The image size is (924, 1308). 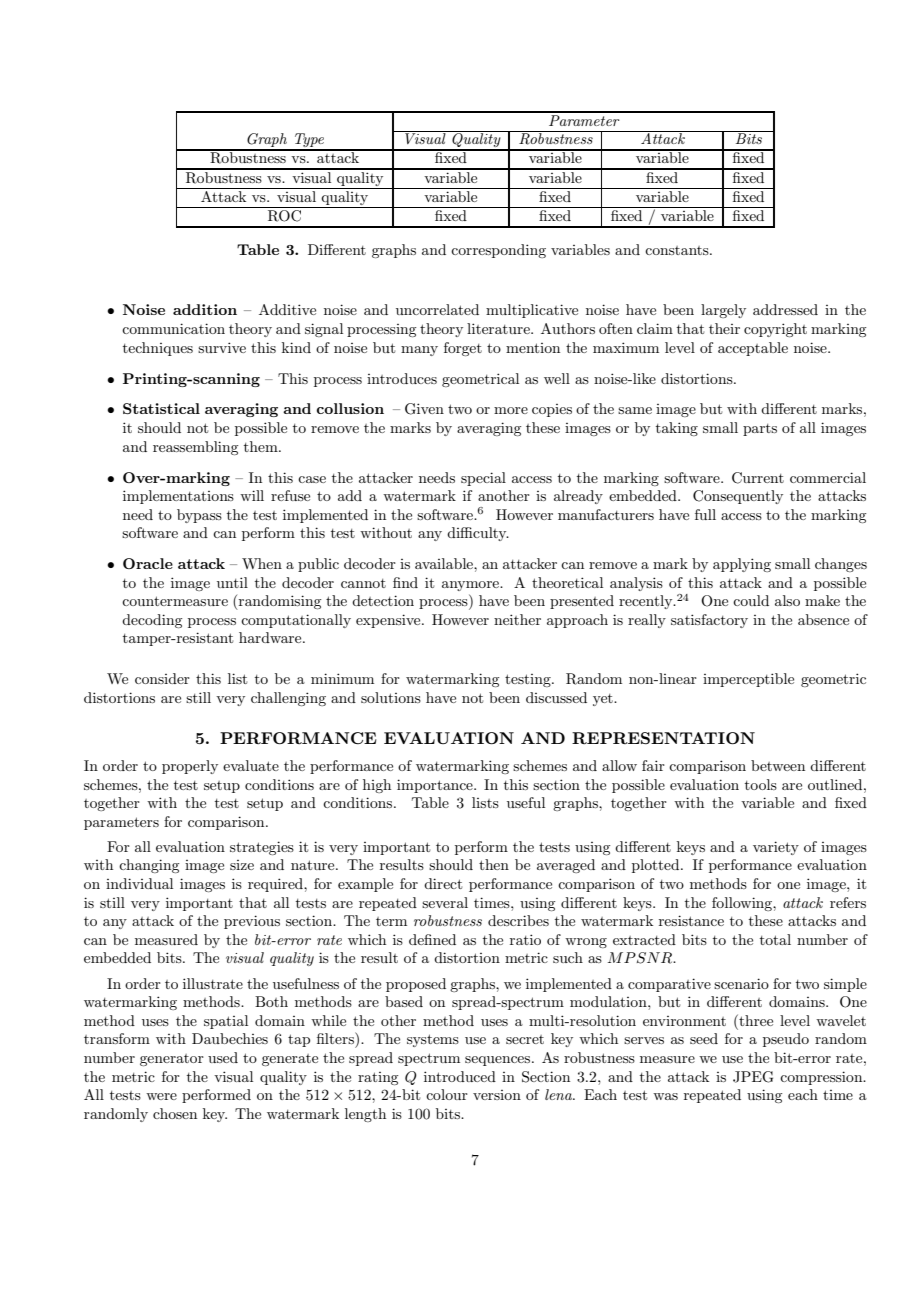 What do you see at coordinates (483, 479) in the screenshot?
I see `special` at bounding box center [483, 479].
